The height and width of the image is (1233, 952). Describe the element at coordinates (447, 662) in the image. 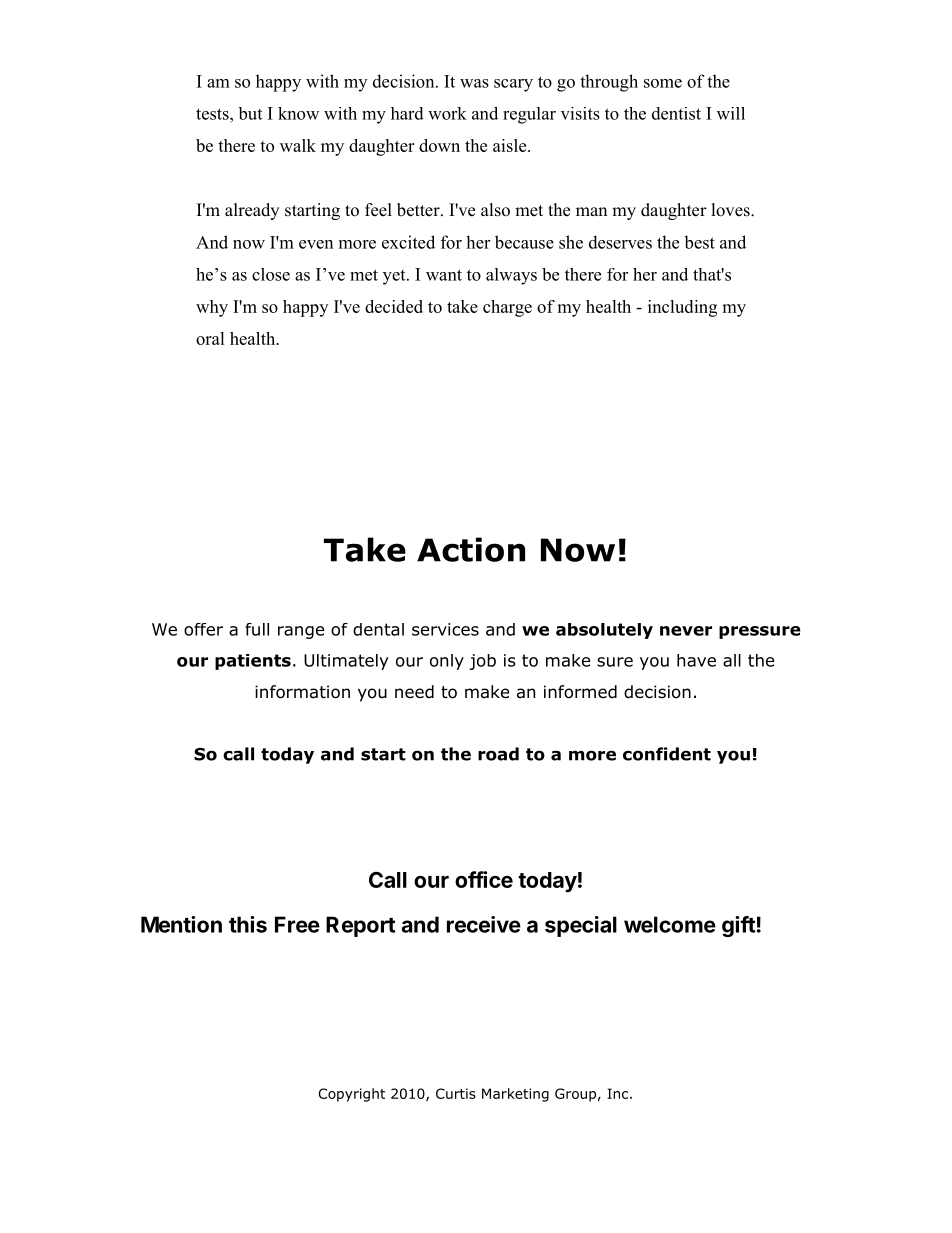

I see `only` at that location.
